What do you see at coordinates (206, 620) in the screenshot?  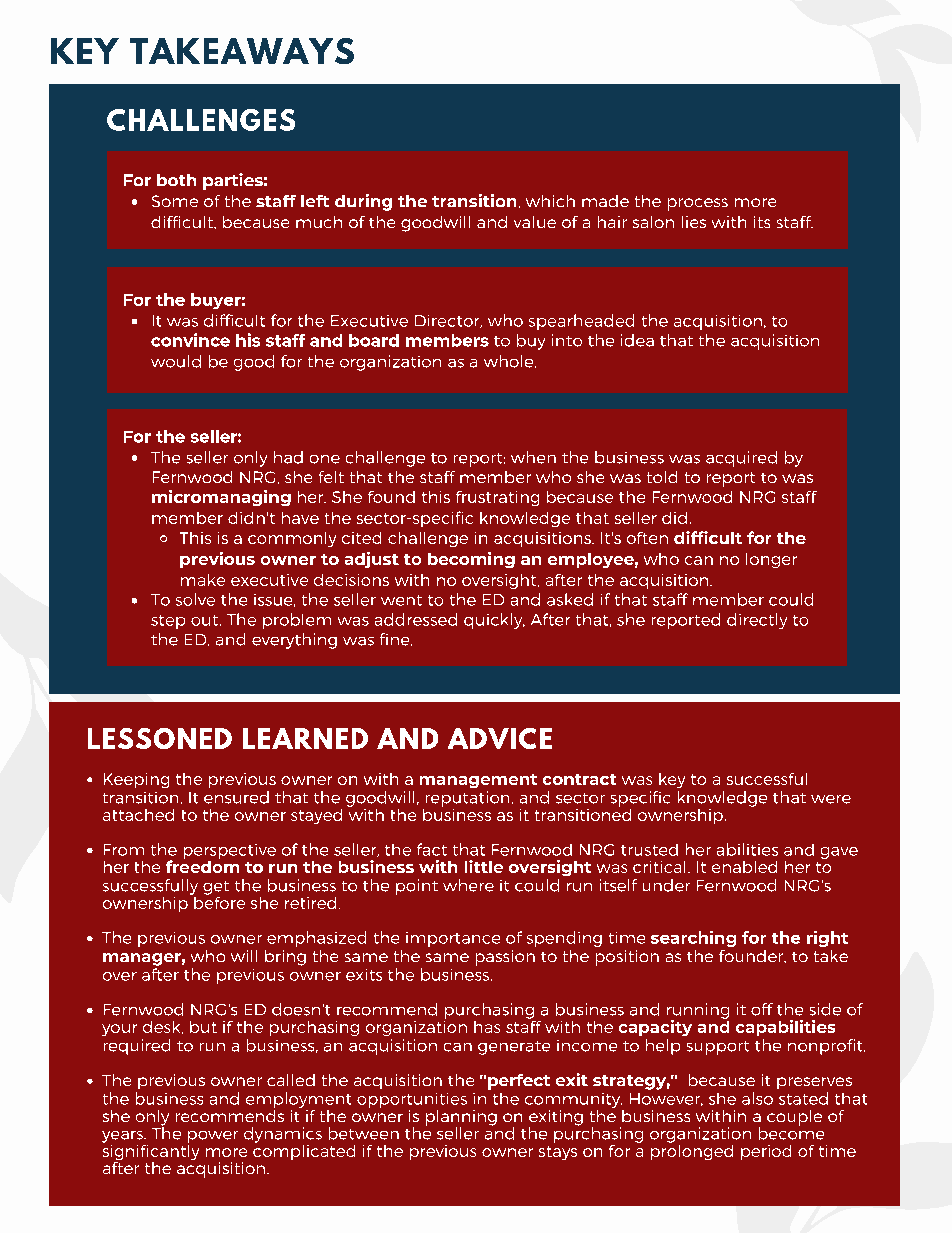 I see `out` at bounding box center [206, 620].
